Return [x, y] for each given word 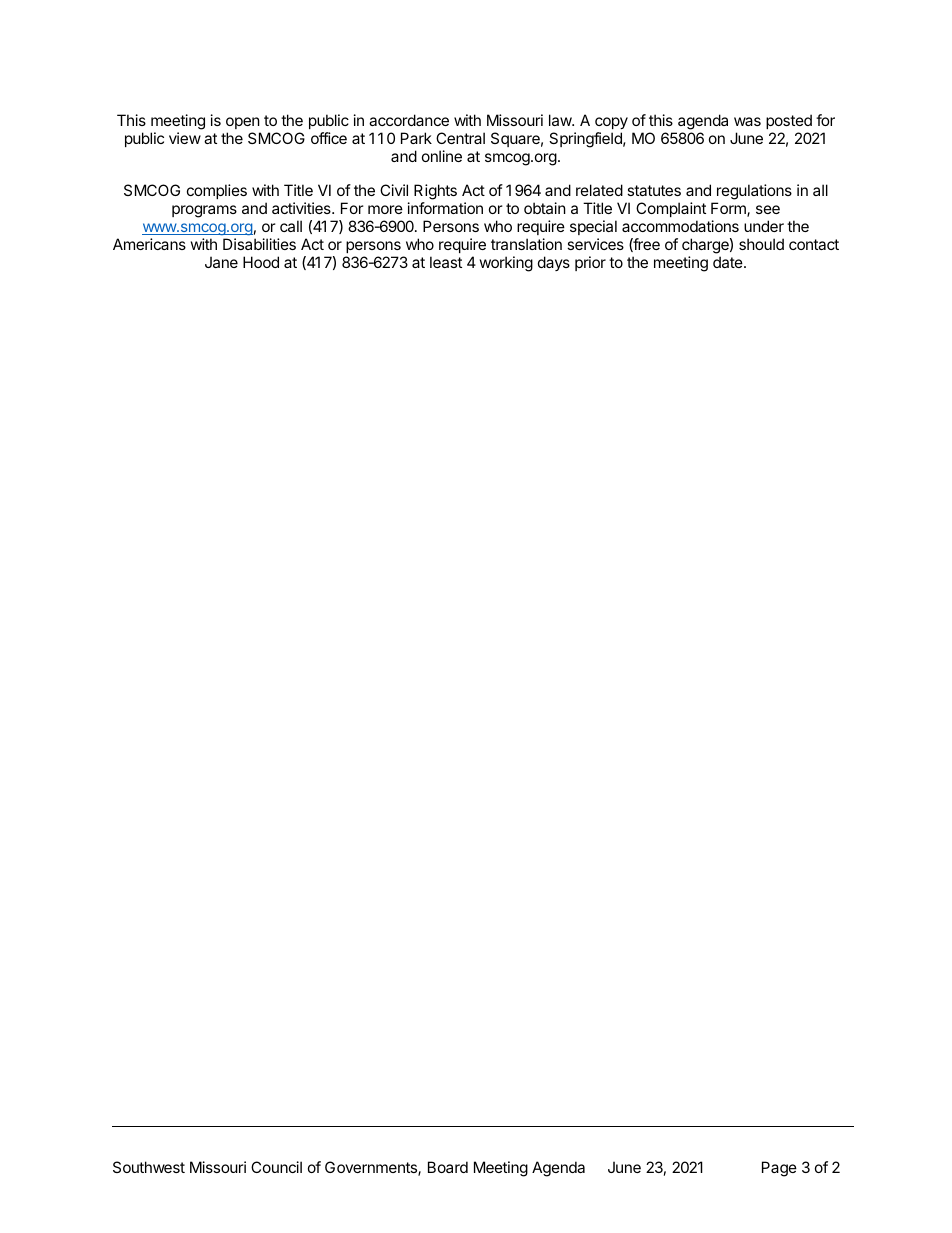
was [747, 121]
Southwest [149, 1167]
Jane [221, 262]
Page [779, 1169]
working [506, 264]
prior [590, 263]
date [729, 262]
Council [276, 1167]
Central [460, 138]
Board [448, 1167]
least [446, 262]
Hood [261, 262]
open [243, 123]
